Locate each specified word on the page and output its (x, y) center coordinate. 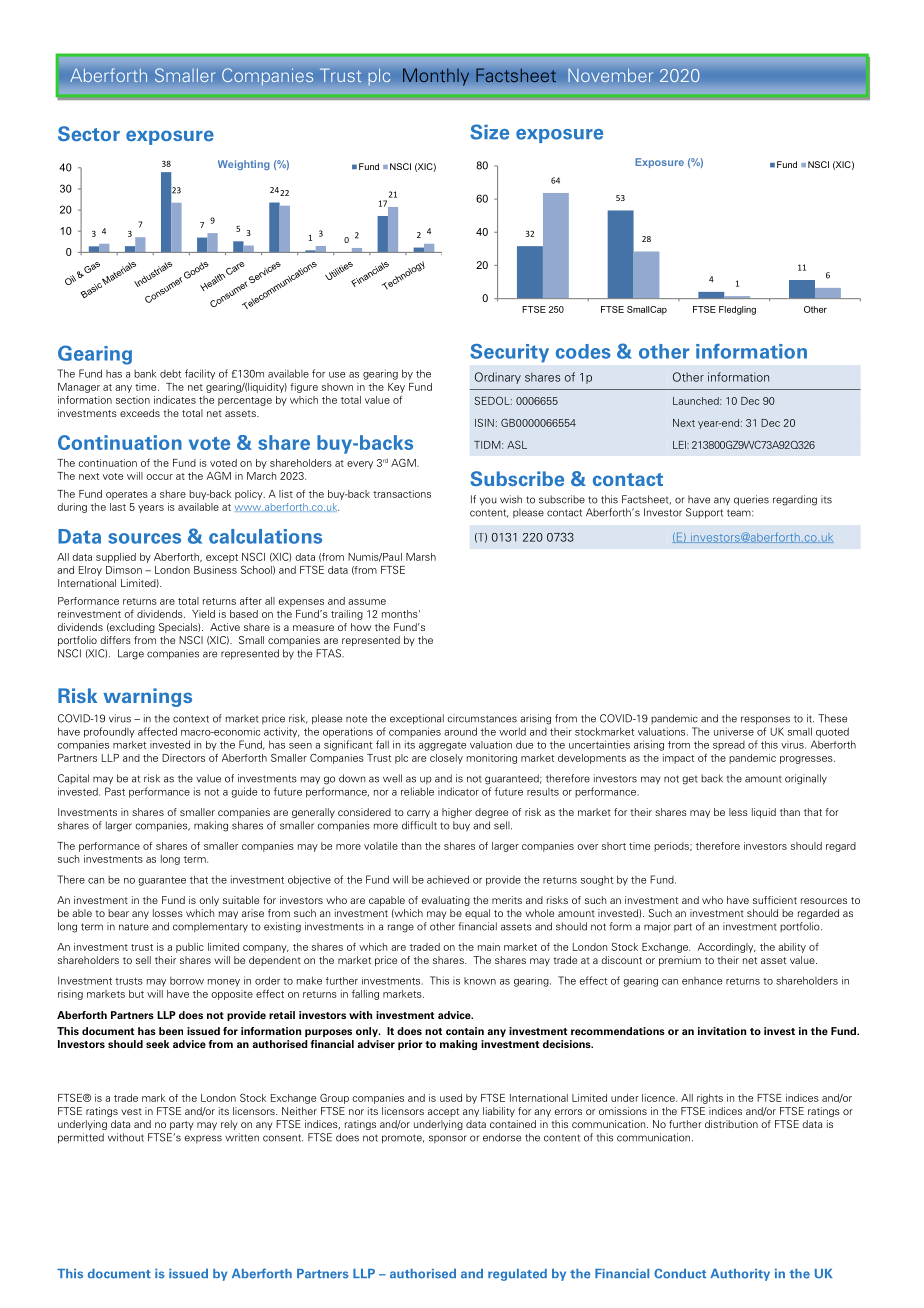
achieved (448, 879)
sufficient (775, 900)
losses (168, 913)
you (488, 501)
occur (159, 477)
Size (489, 132)
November (611, 75)
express (203, 1139)
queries (751, 500)
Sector (89, 134)
